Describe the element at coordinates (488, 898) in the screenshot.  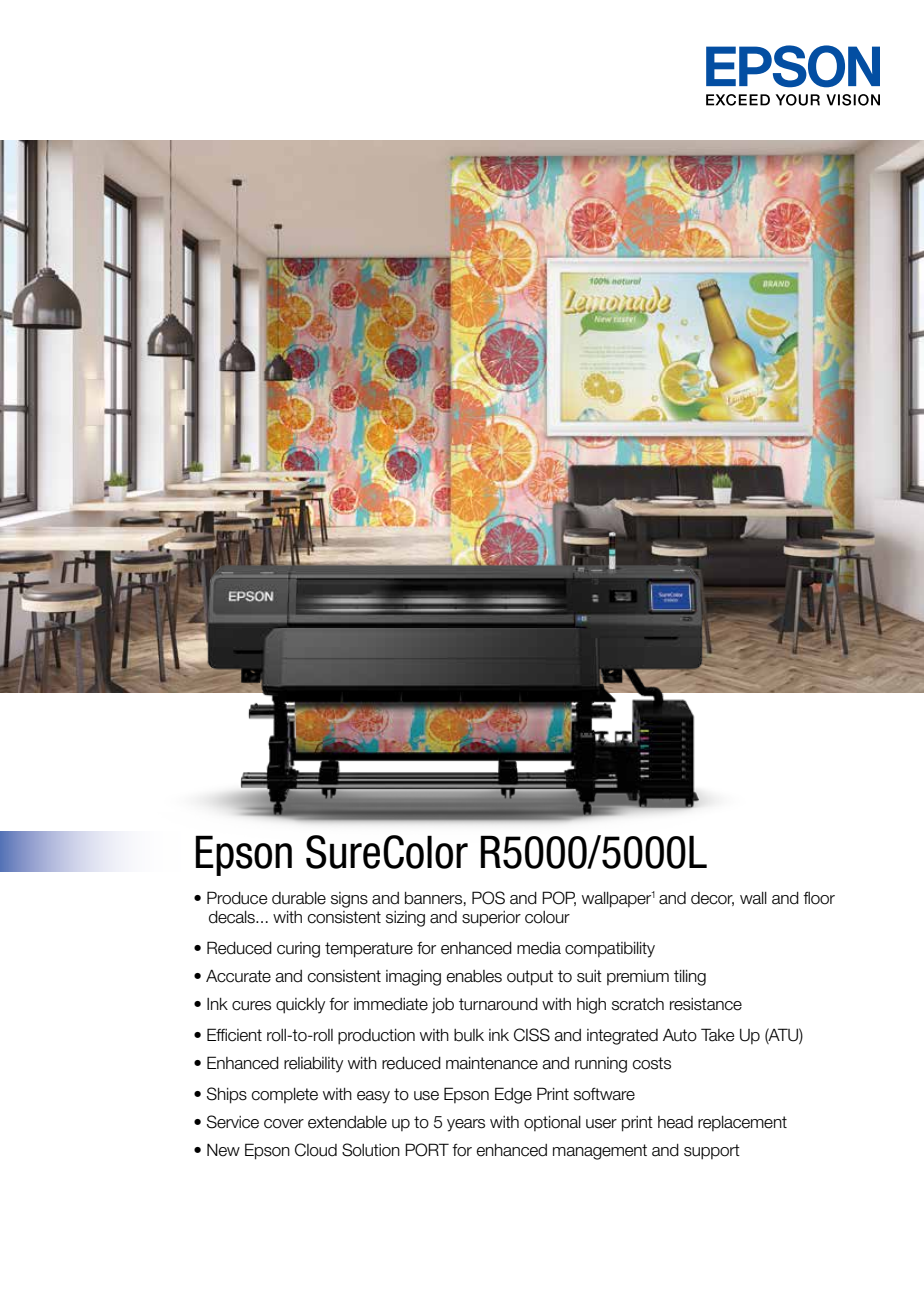
I see `POS` at that location.
